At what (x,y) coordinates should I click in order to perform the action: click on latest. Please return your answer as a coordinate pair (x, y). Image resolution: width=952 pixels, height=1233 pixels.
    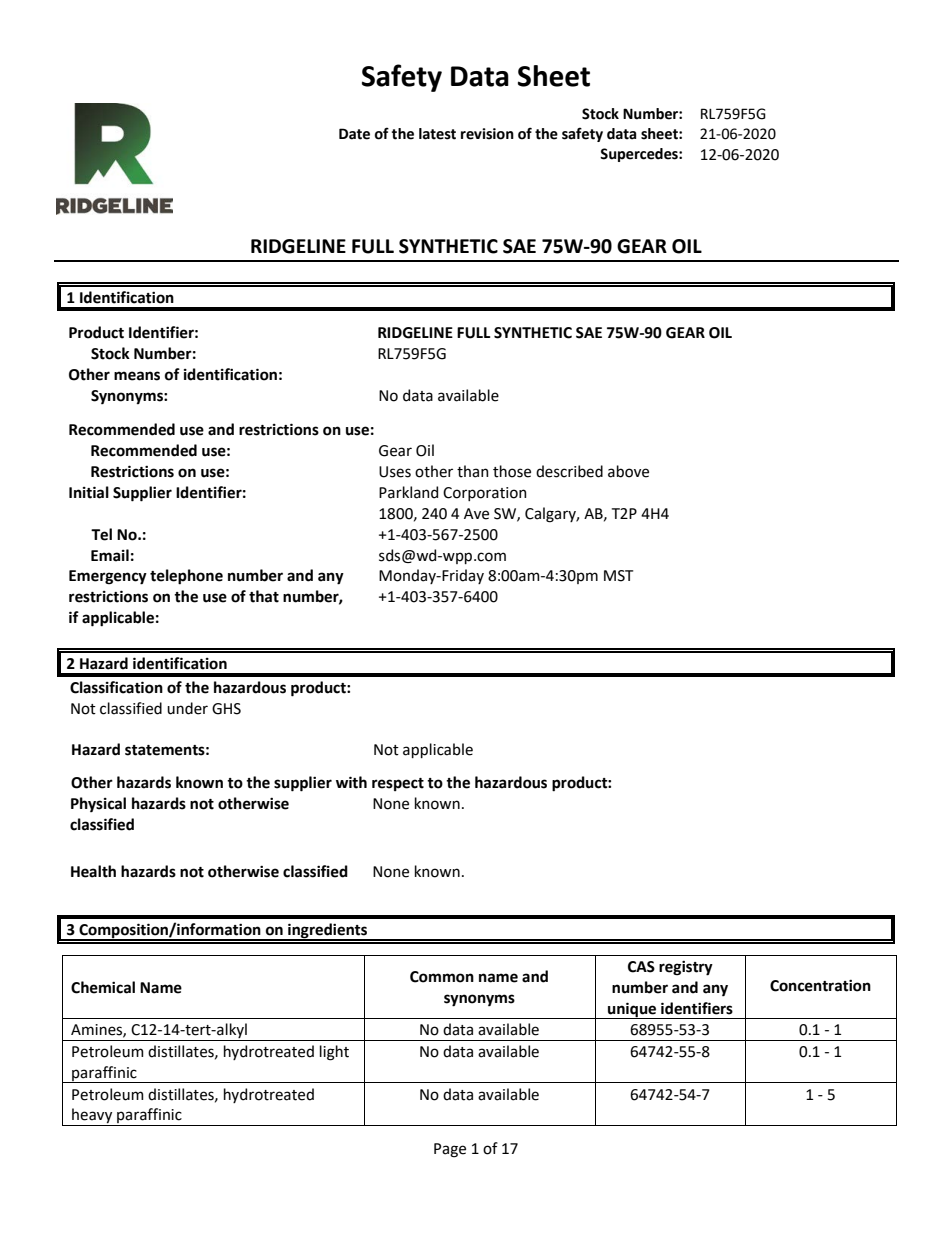
    Looking at the image, I should click on (437, 134).
